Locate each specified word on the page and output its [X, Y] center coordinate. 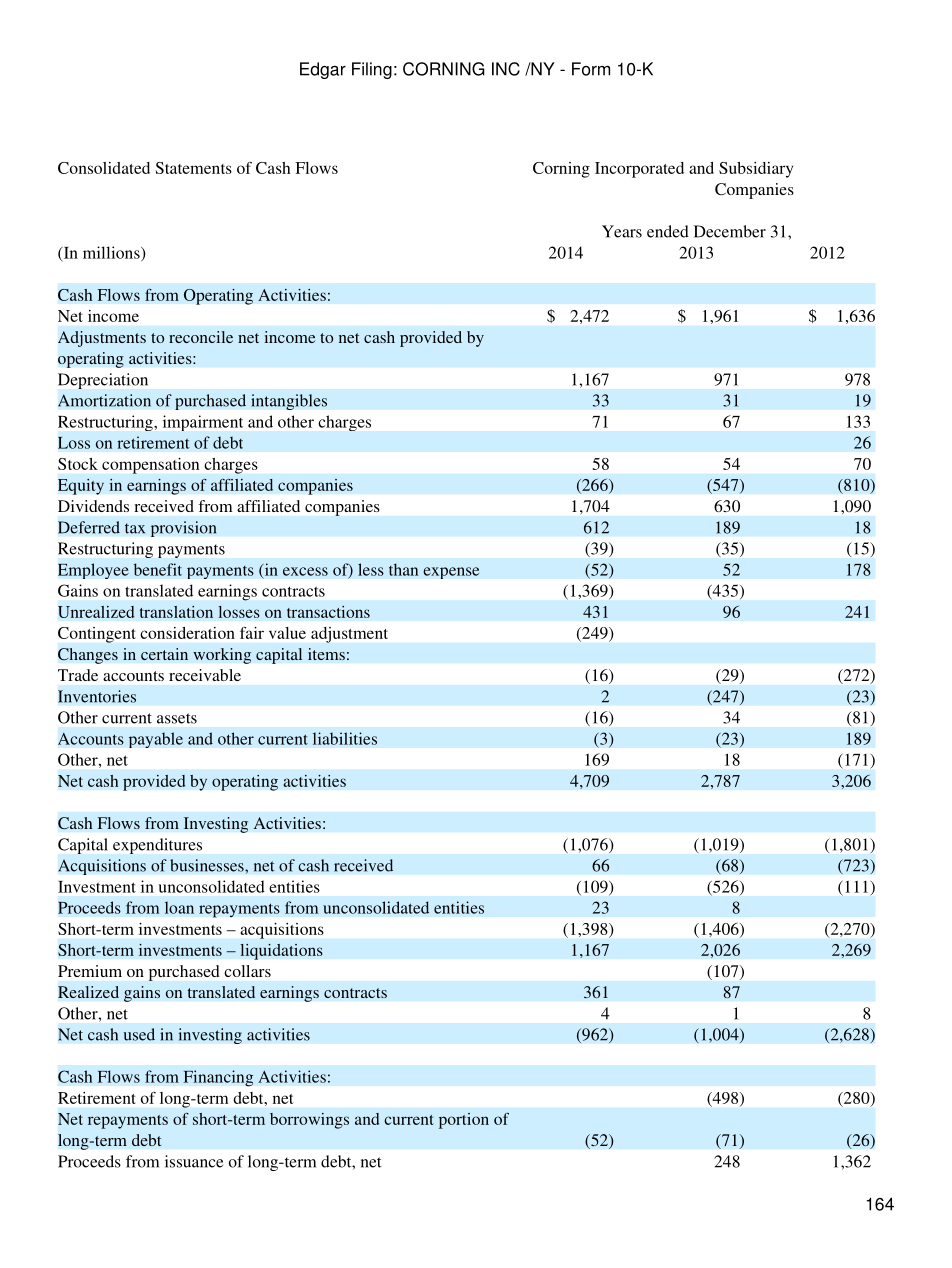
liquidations [281, 951]
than [403, 569]
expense [451, 573]
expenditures [157, 846]
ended [668, 231]
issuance [194, 1161]
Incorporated [639, 170]
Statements [194, 168]
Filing [372, 70]
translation [176, 612]
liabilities [345, 738]
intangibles [289, 402]
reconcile [201, 337]
